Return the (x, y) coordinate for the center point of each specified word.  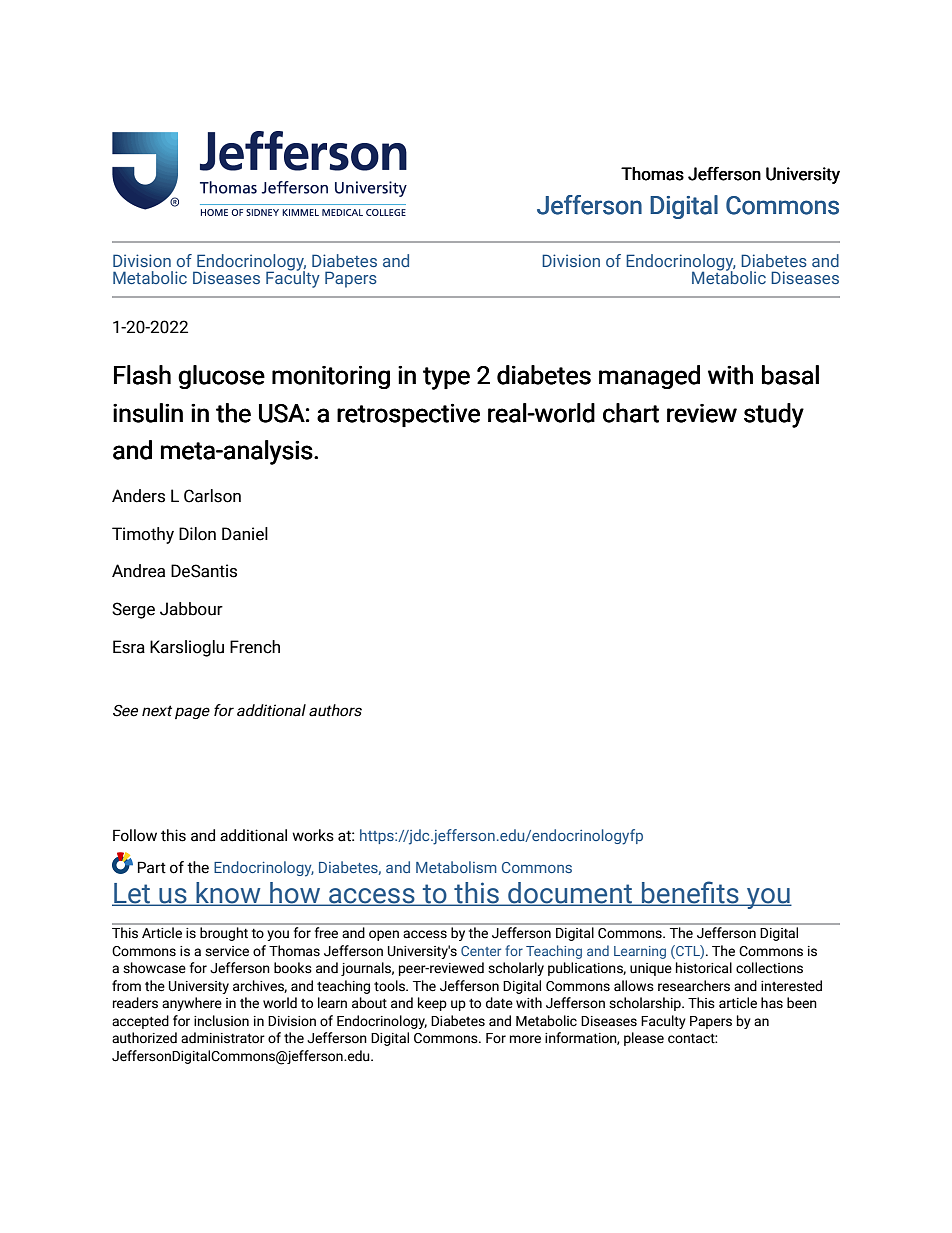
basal (790, 375)
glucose (221, 377)
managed (649, 377)
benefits (690, 893)
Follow (135, 835)
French (255, 647)
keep (432, 1004)
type (446, 378)
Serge (133, 610)
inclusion (221, 1021)
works (313, 835)
